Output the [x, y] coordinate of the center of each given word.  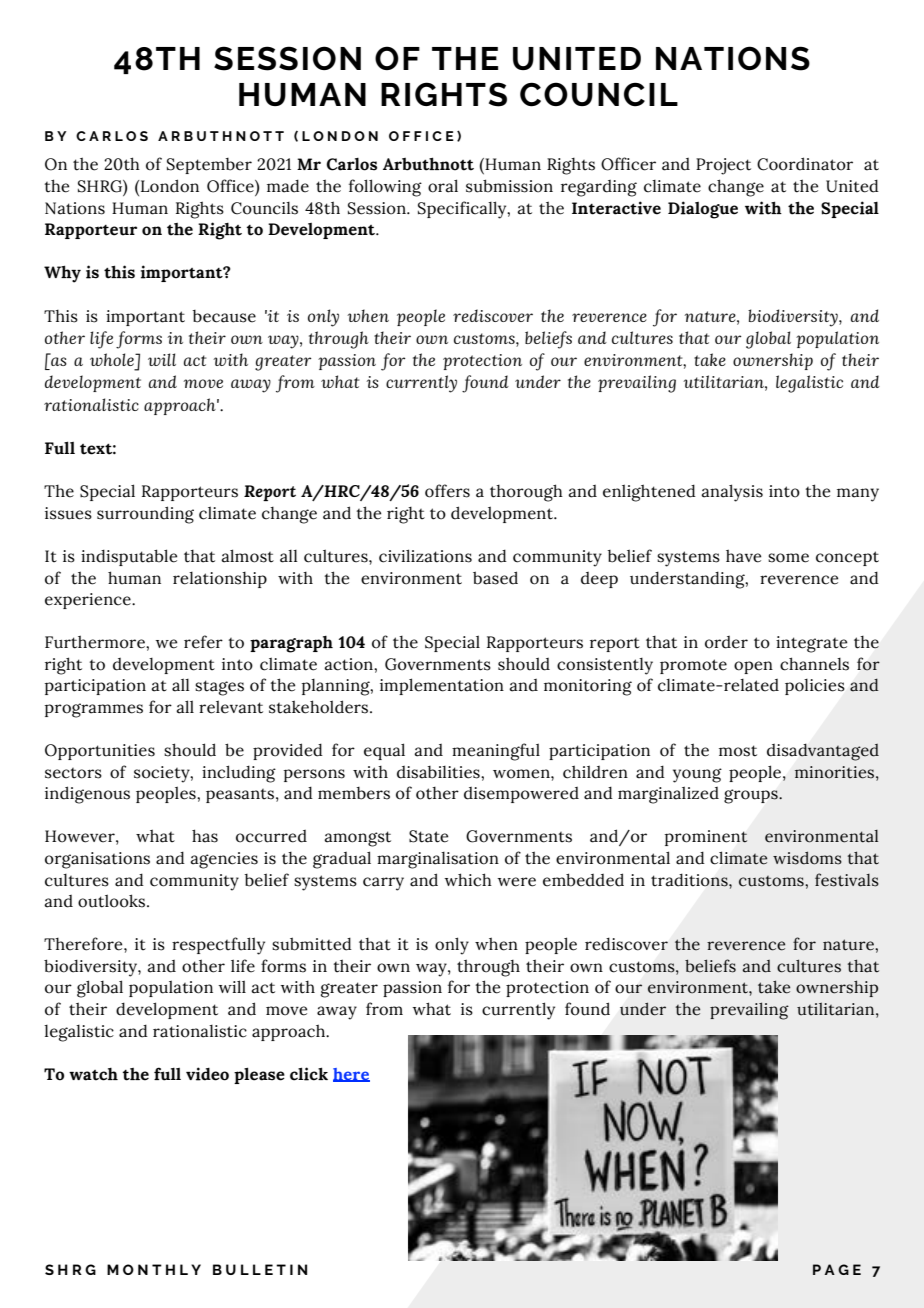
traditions [690, 880]
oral [443, 186]
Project [723, 166]
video [207, 1074]
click [309, 1074]
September [209, 166]
